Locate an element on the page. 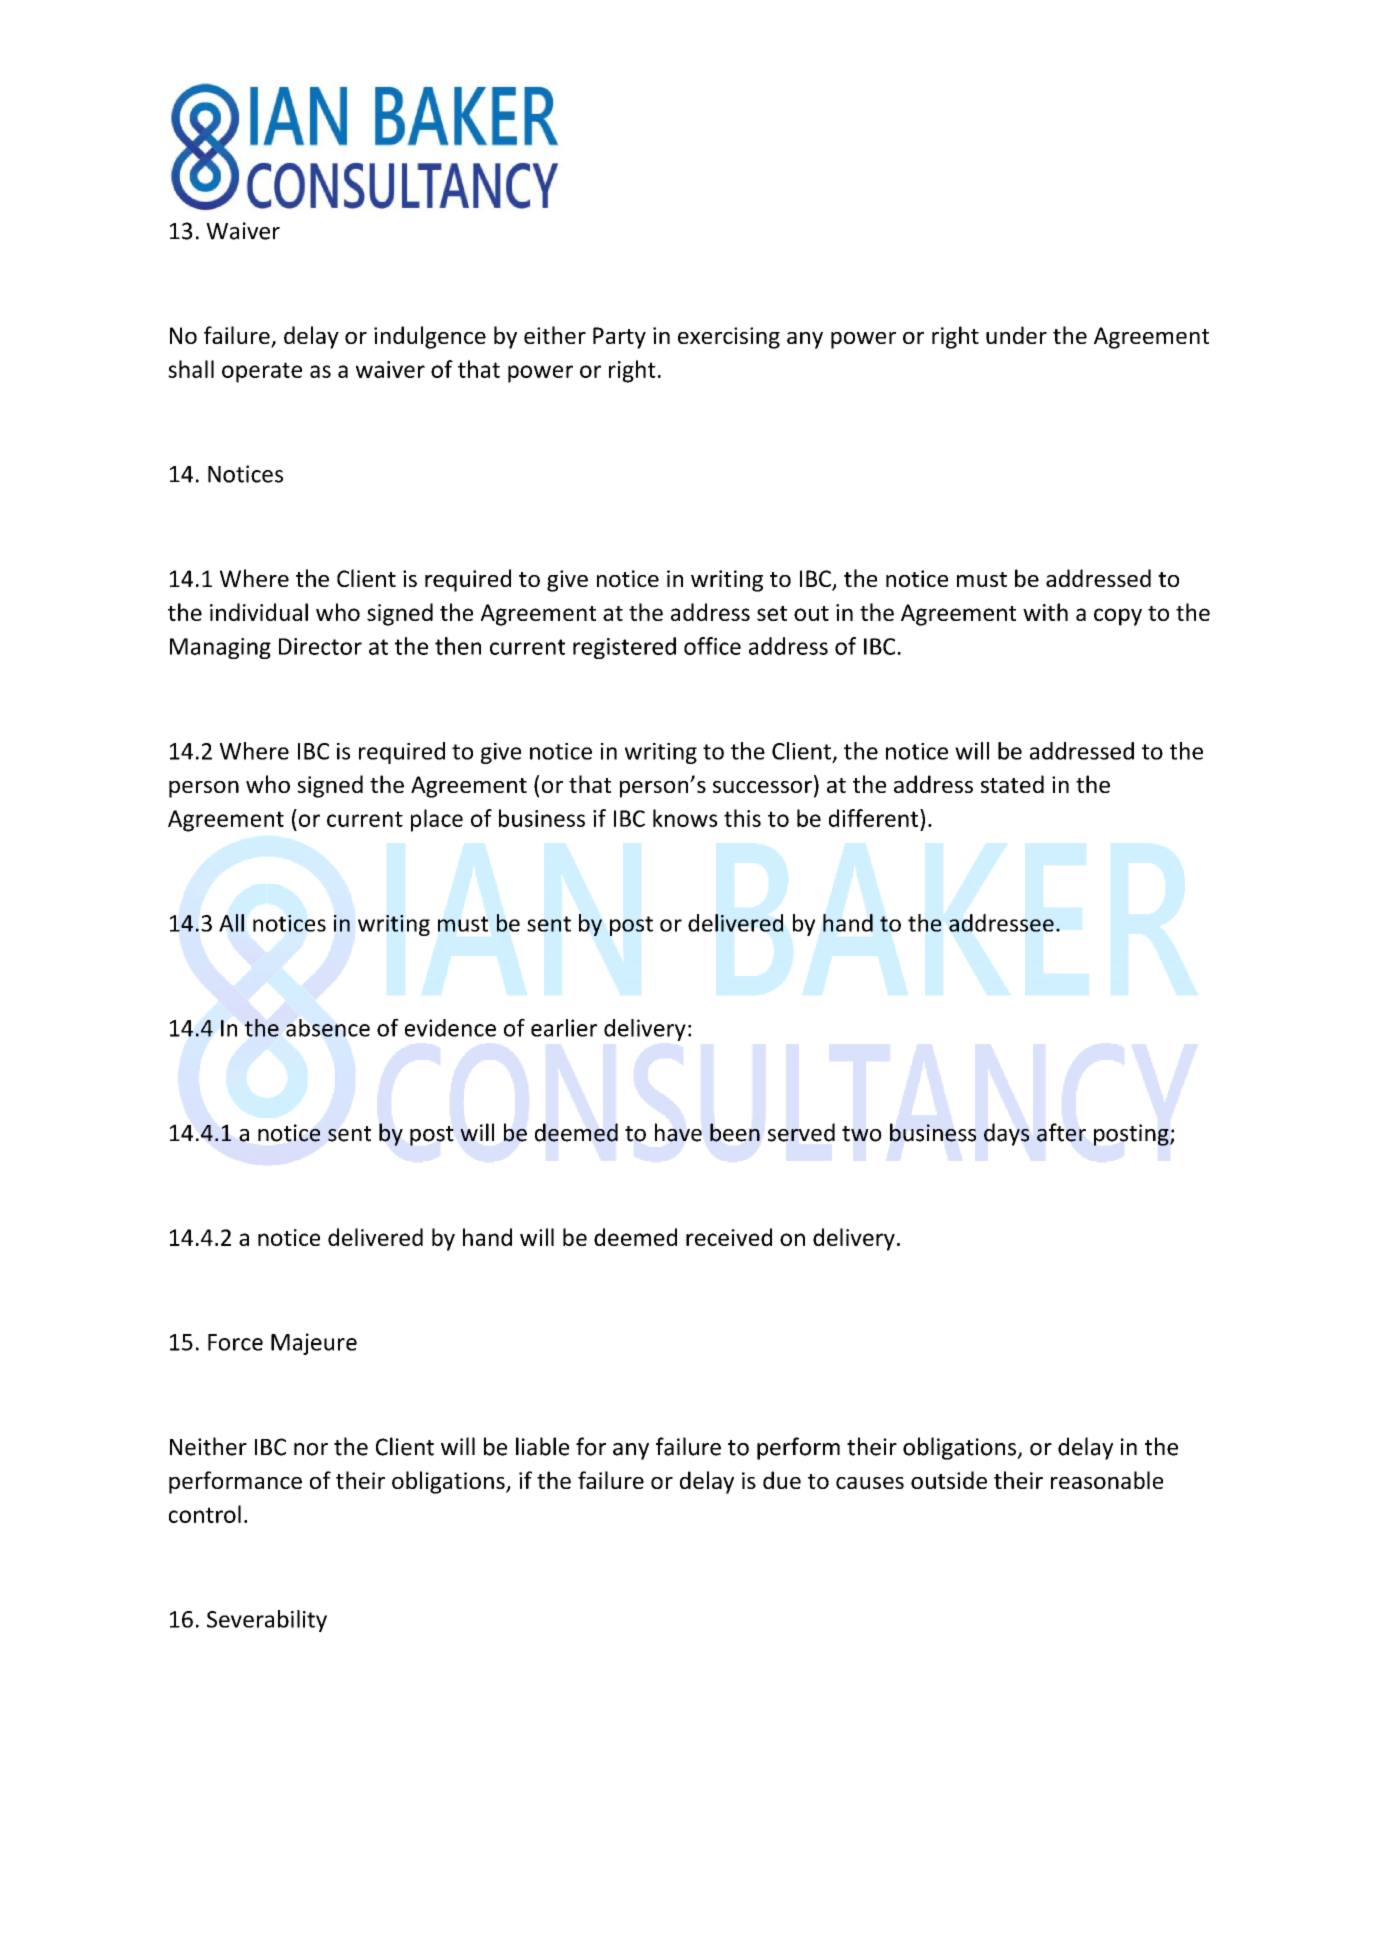 The width and height of the image is (1386, 1960). knows is located at coordinates (685, 818).
